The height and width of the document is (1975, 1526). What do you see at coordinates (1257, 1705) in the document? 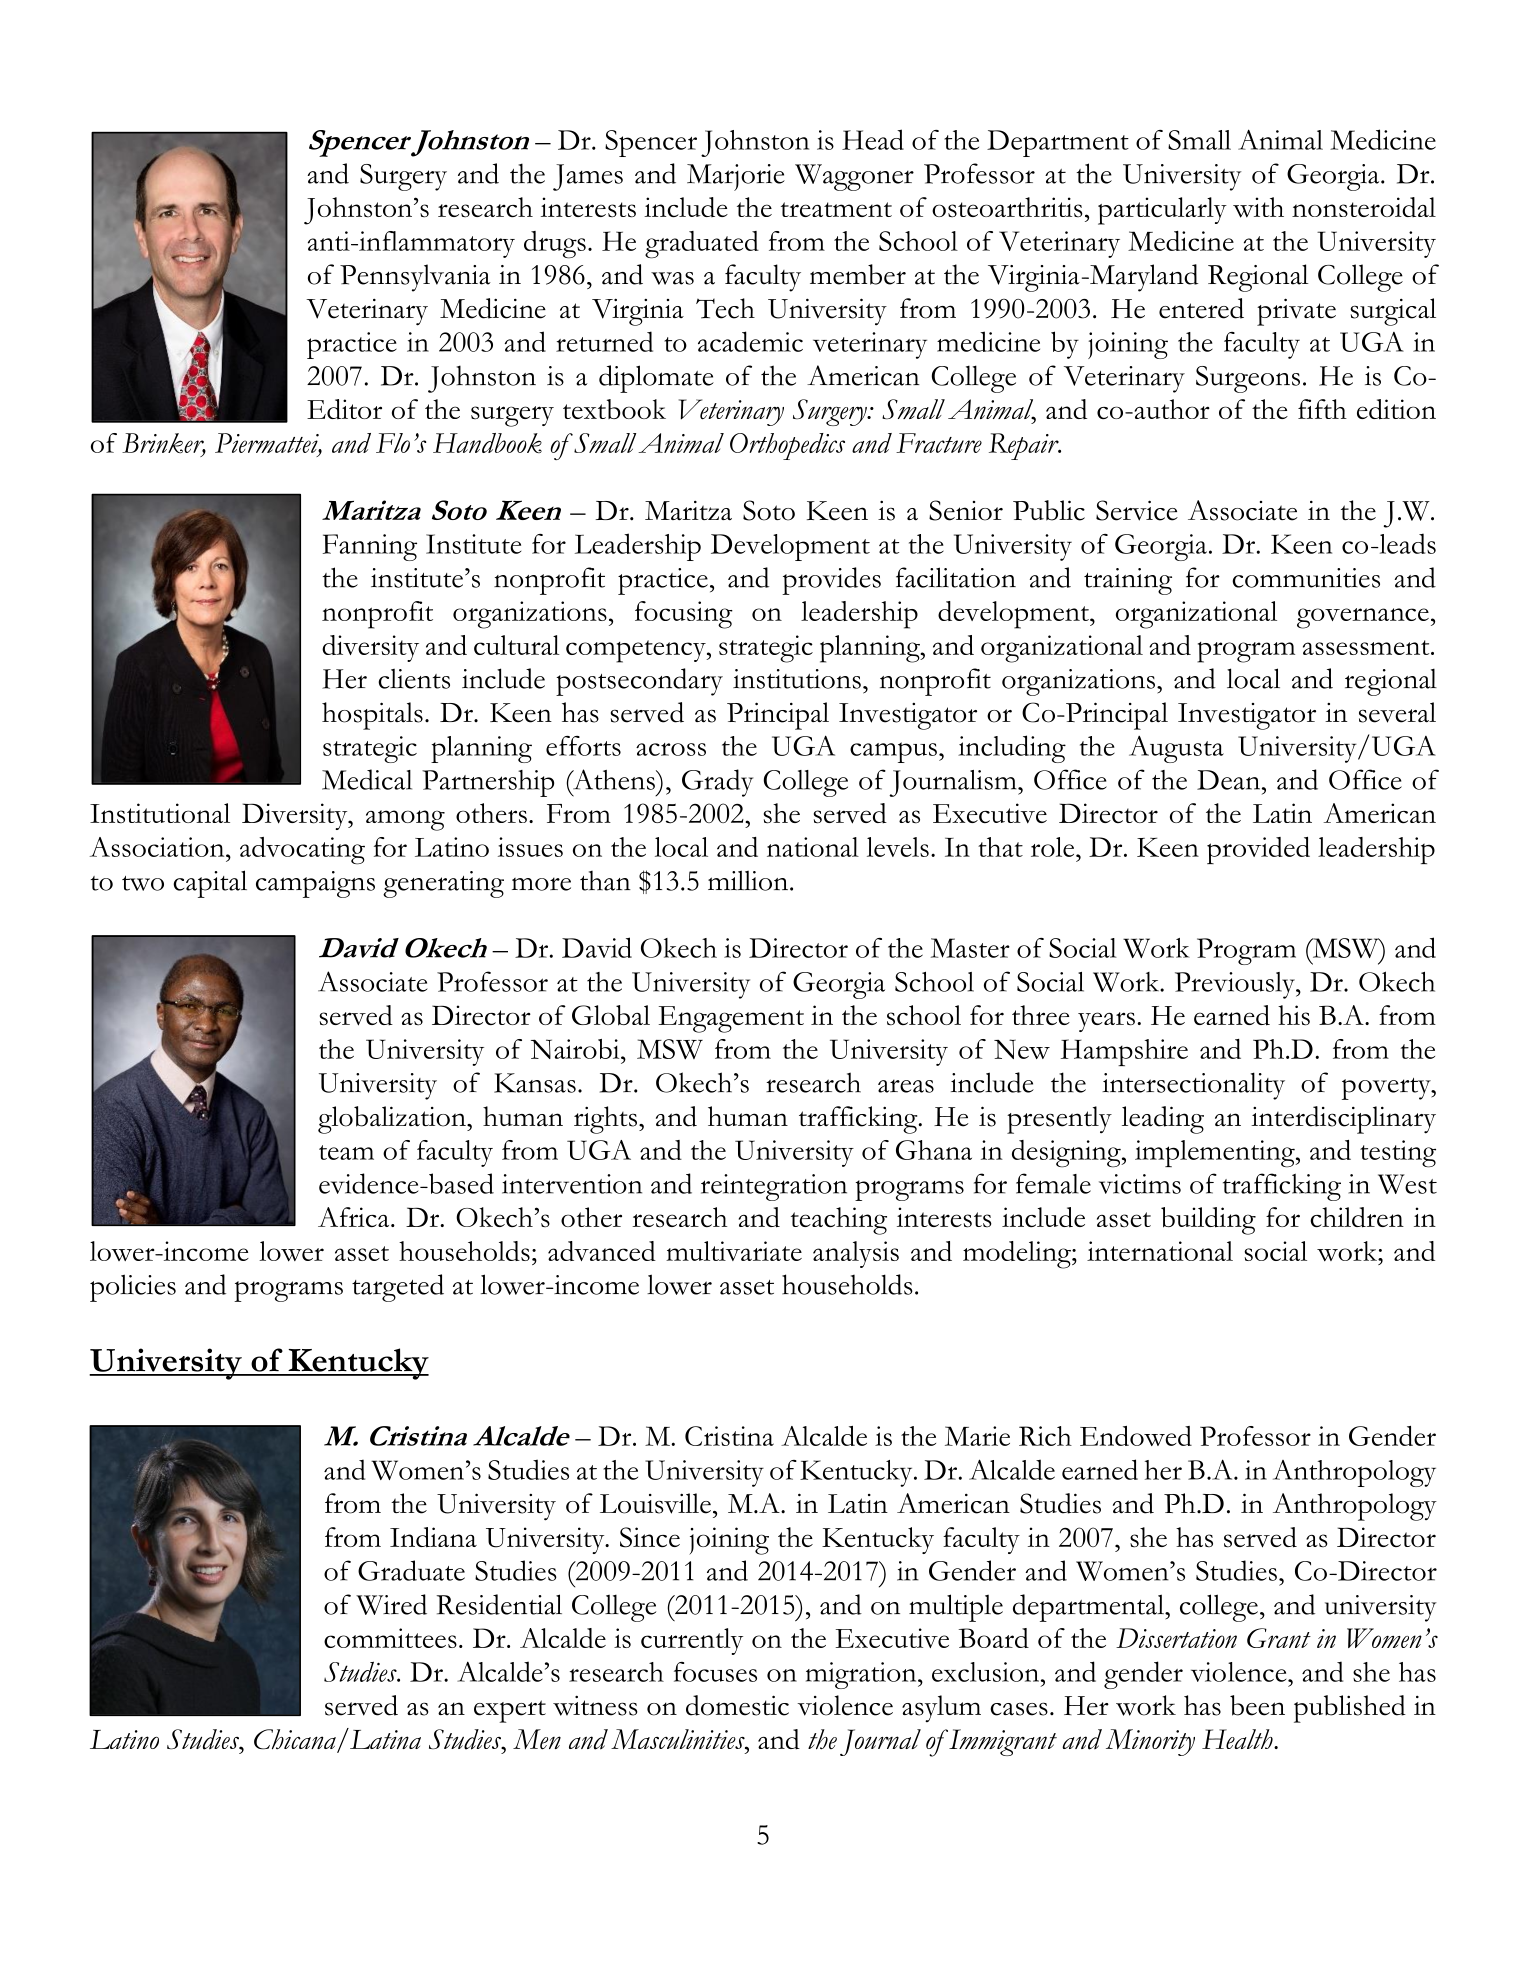
I see `been` at bounding box center [1257, 1705].
